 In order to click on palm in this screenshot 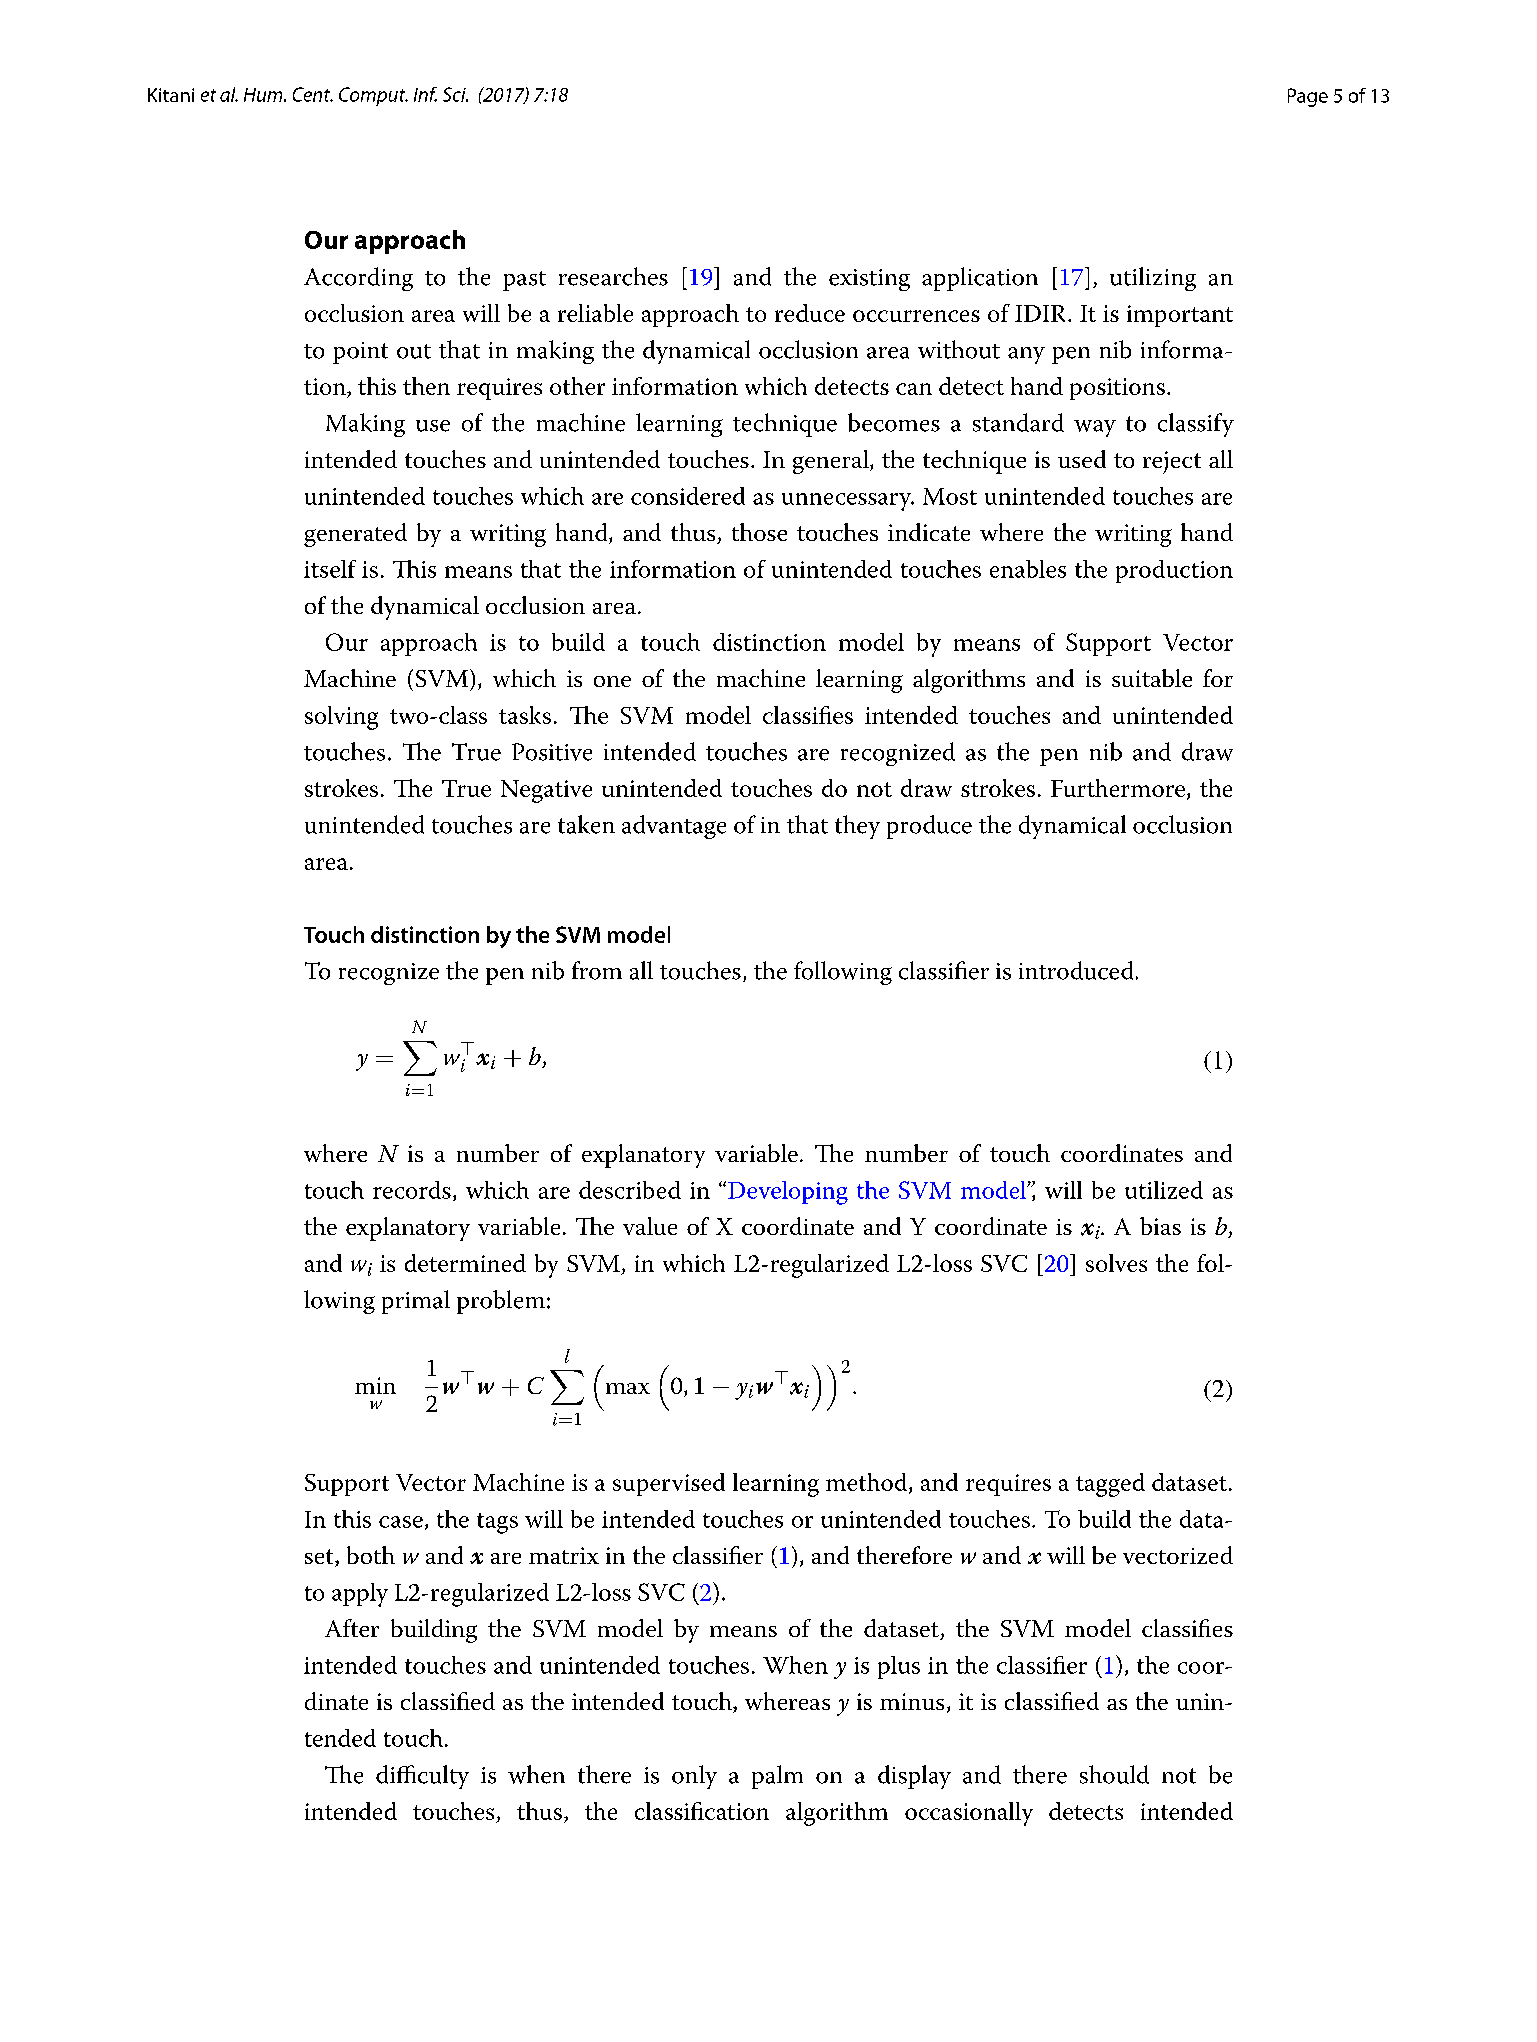, I will do `click(777, 1777)`.
